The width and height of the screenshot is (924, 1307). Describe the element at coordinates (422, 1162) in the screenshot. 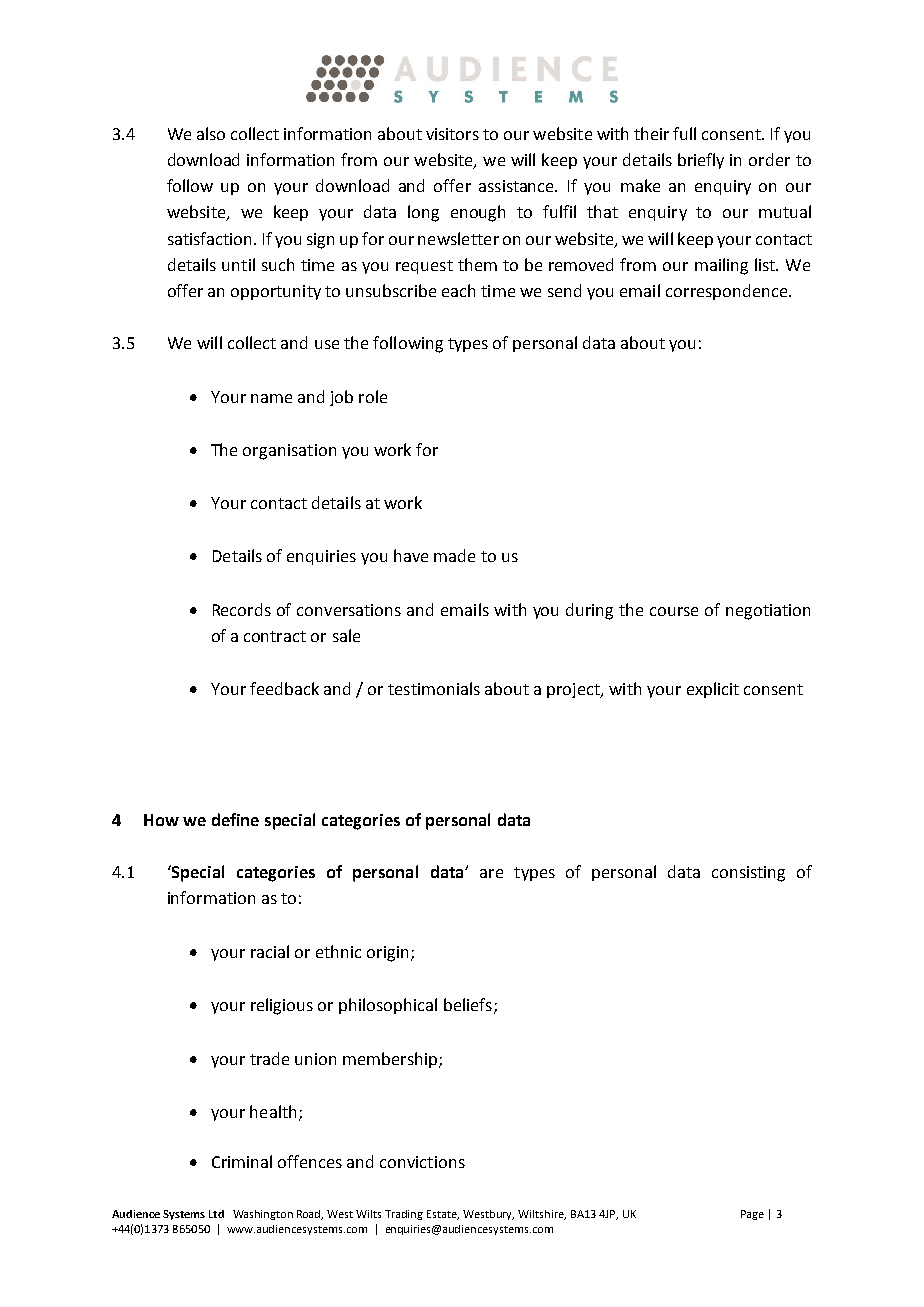

I see `convictions` at that location.
